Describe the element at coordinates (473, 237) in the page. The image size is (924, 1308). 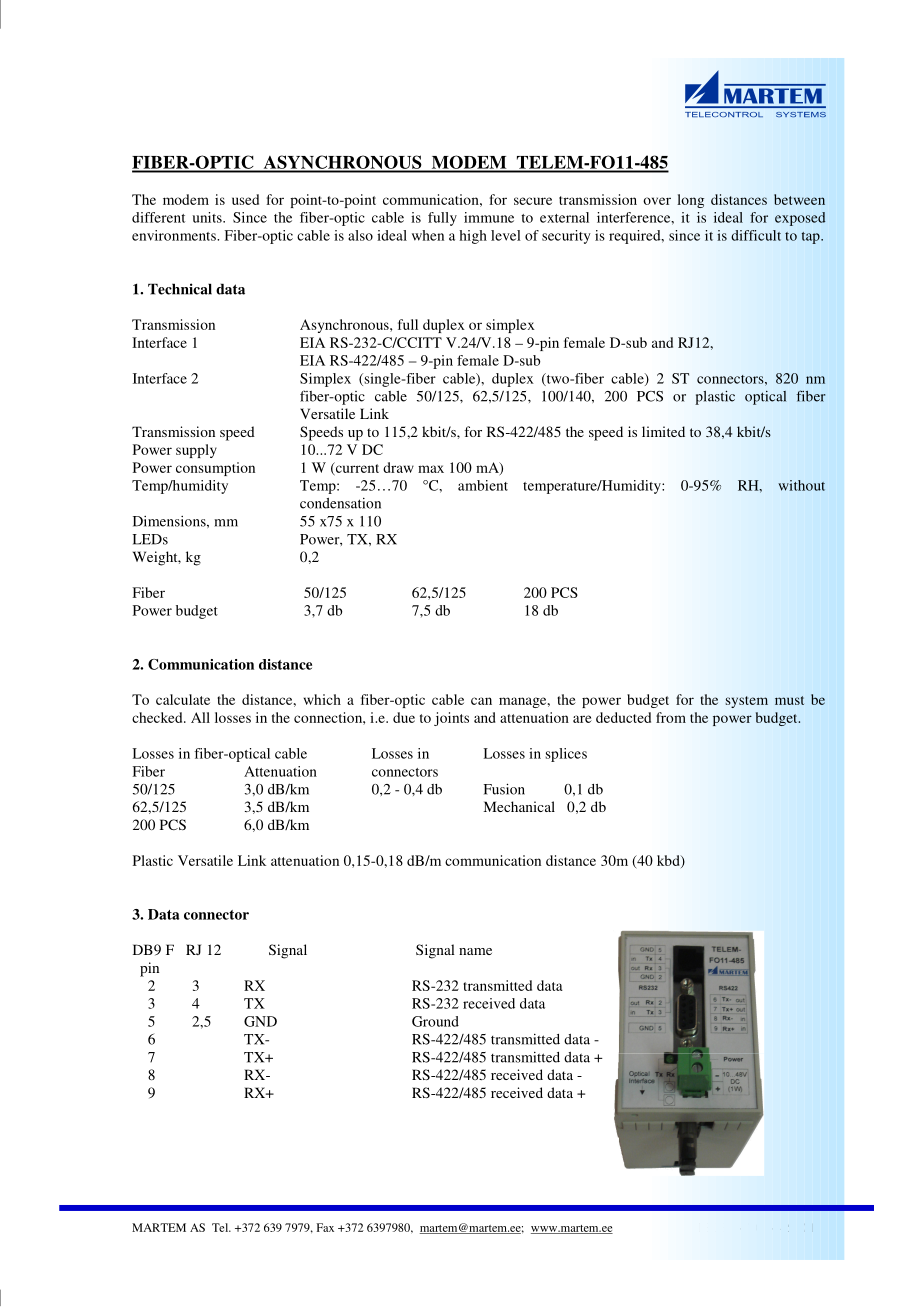
I see `high` at that location.
